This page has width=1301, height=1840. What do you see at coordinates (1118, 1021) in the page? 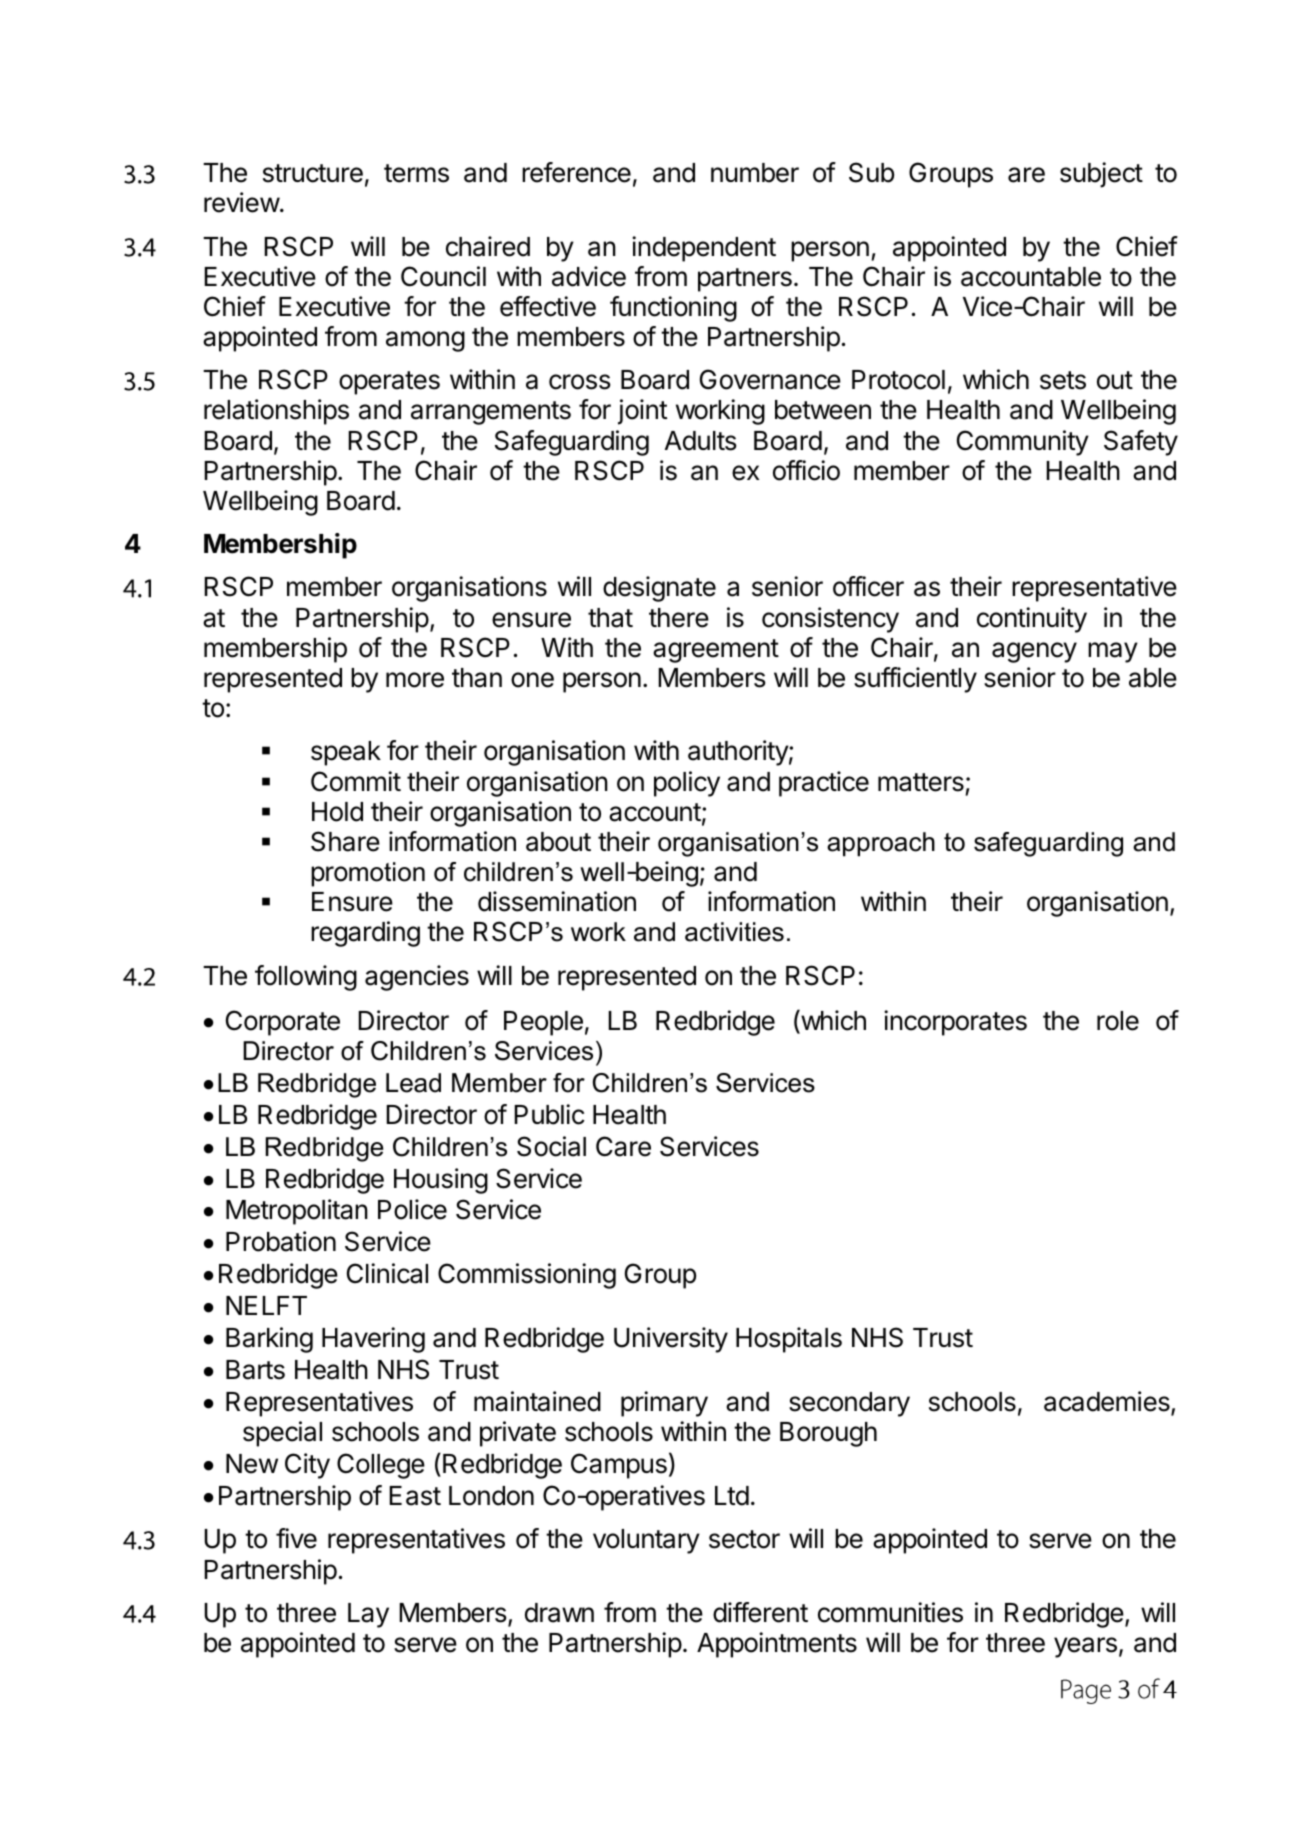
I see `role` at bounding box center [1118, 1021].
